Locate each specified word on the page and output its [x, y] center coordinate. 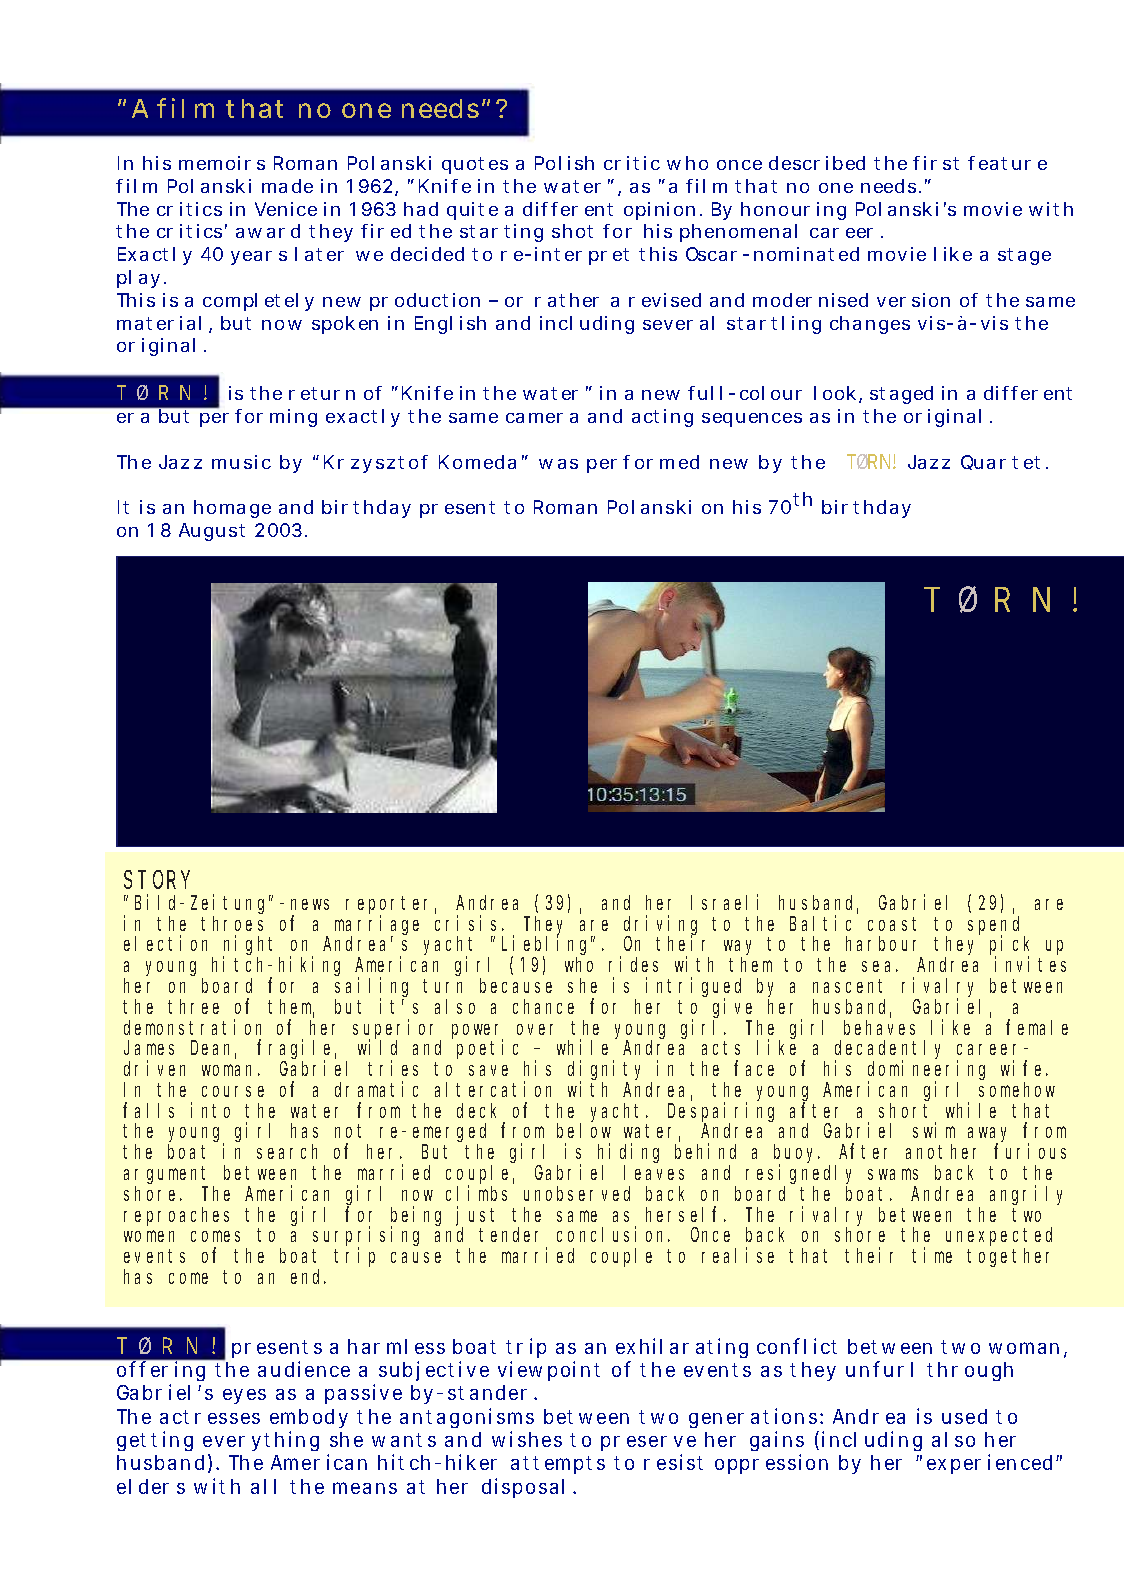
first [936, 163]
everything [261, 1443]
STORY [156, 880]
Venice [286, 209]
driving [660, 926]
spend [996, 926]
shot [572, 231]
